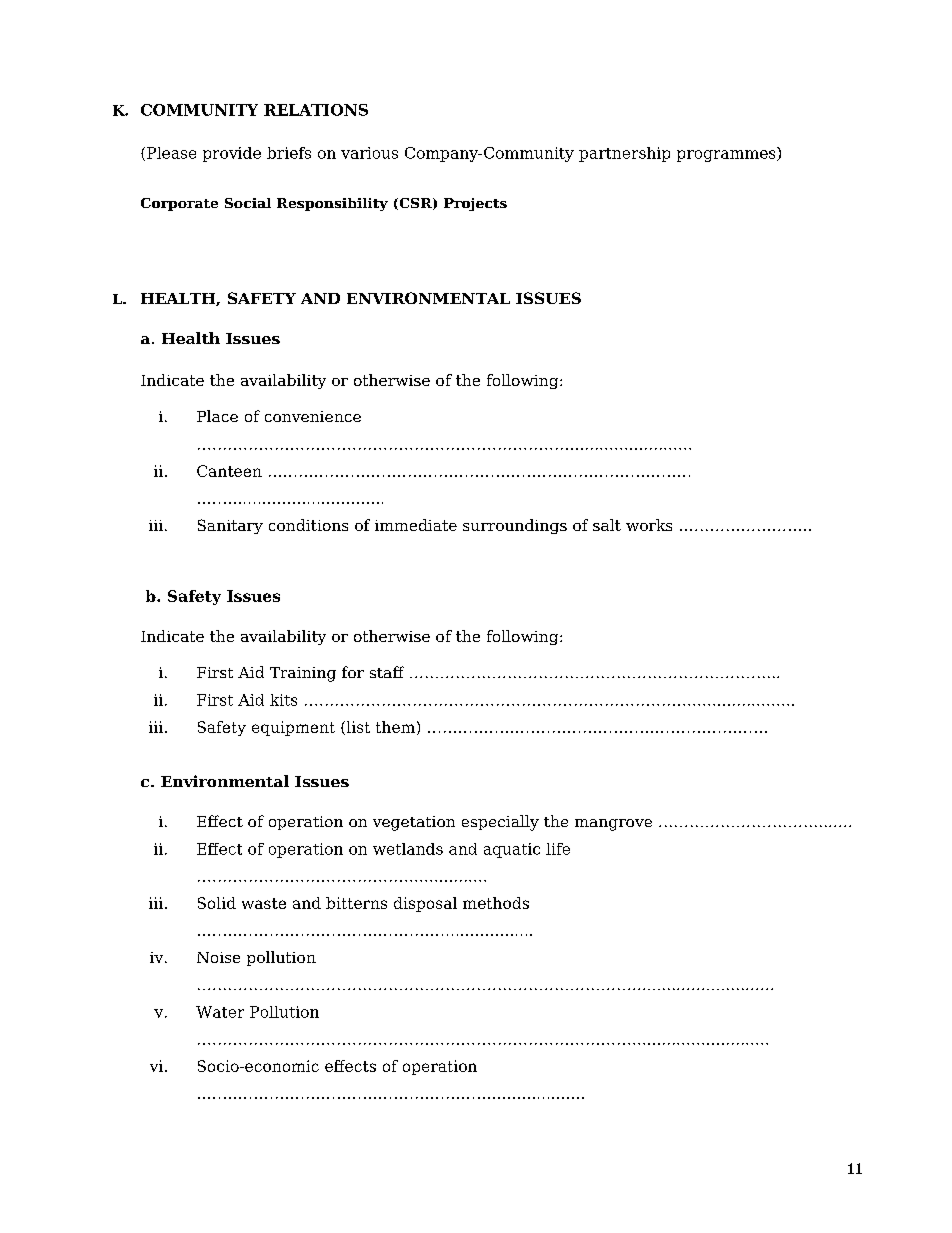  I want to click on various, so click(369, 153).
